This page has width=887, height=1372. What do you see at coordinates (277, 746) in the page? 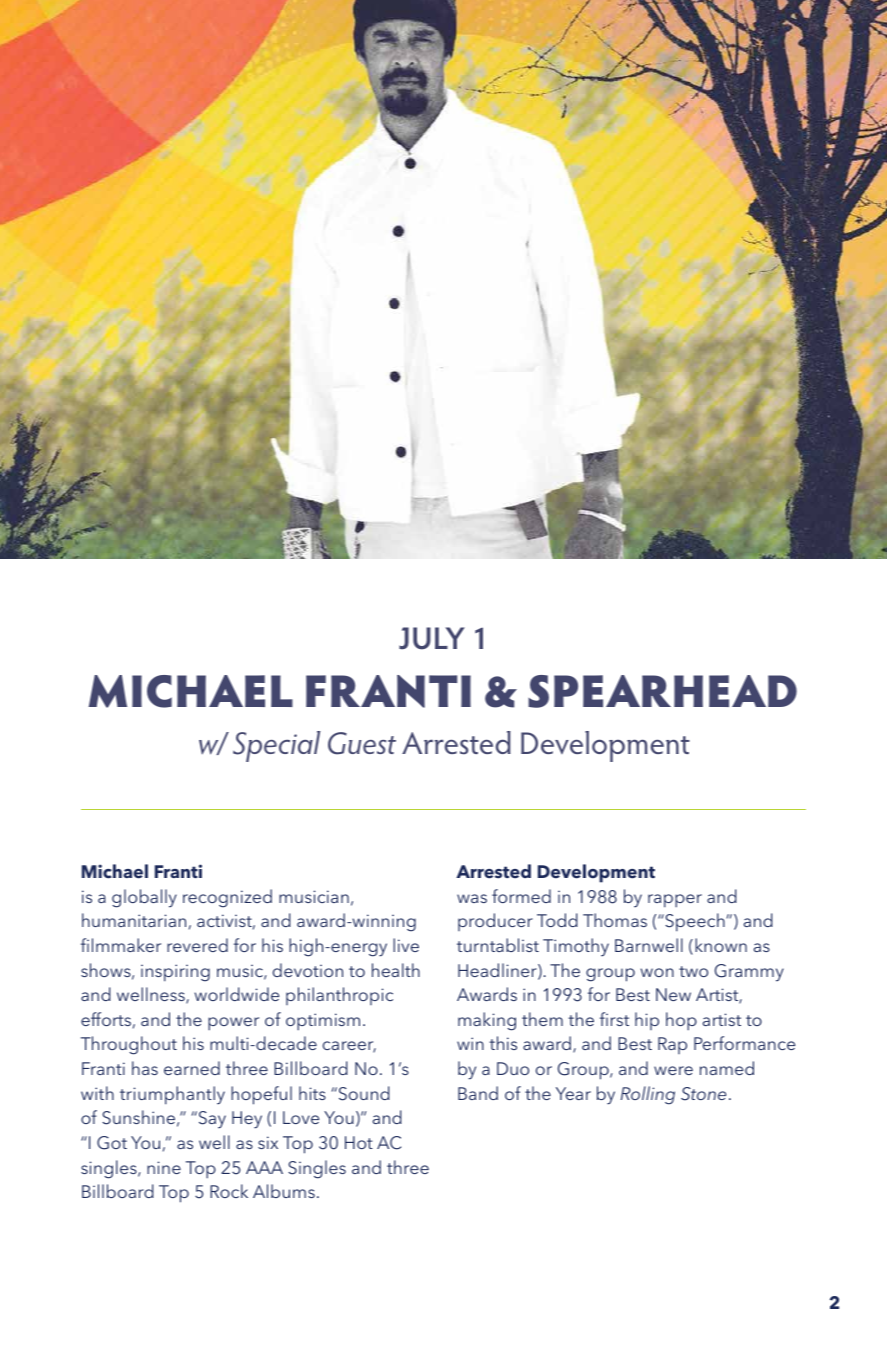
I see `Special` at bounding box center [277, 746].
